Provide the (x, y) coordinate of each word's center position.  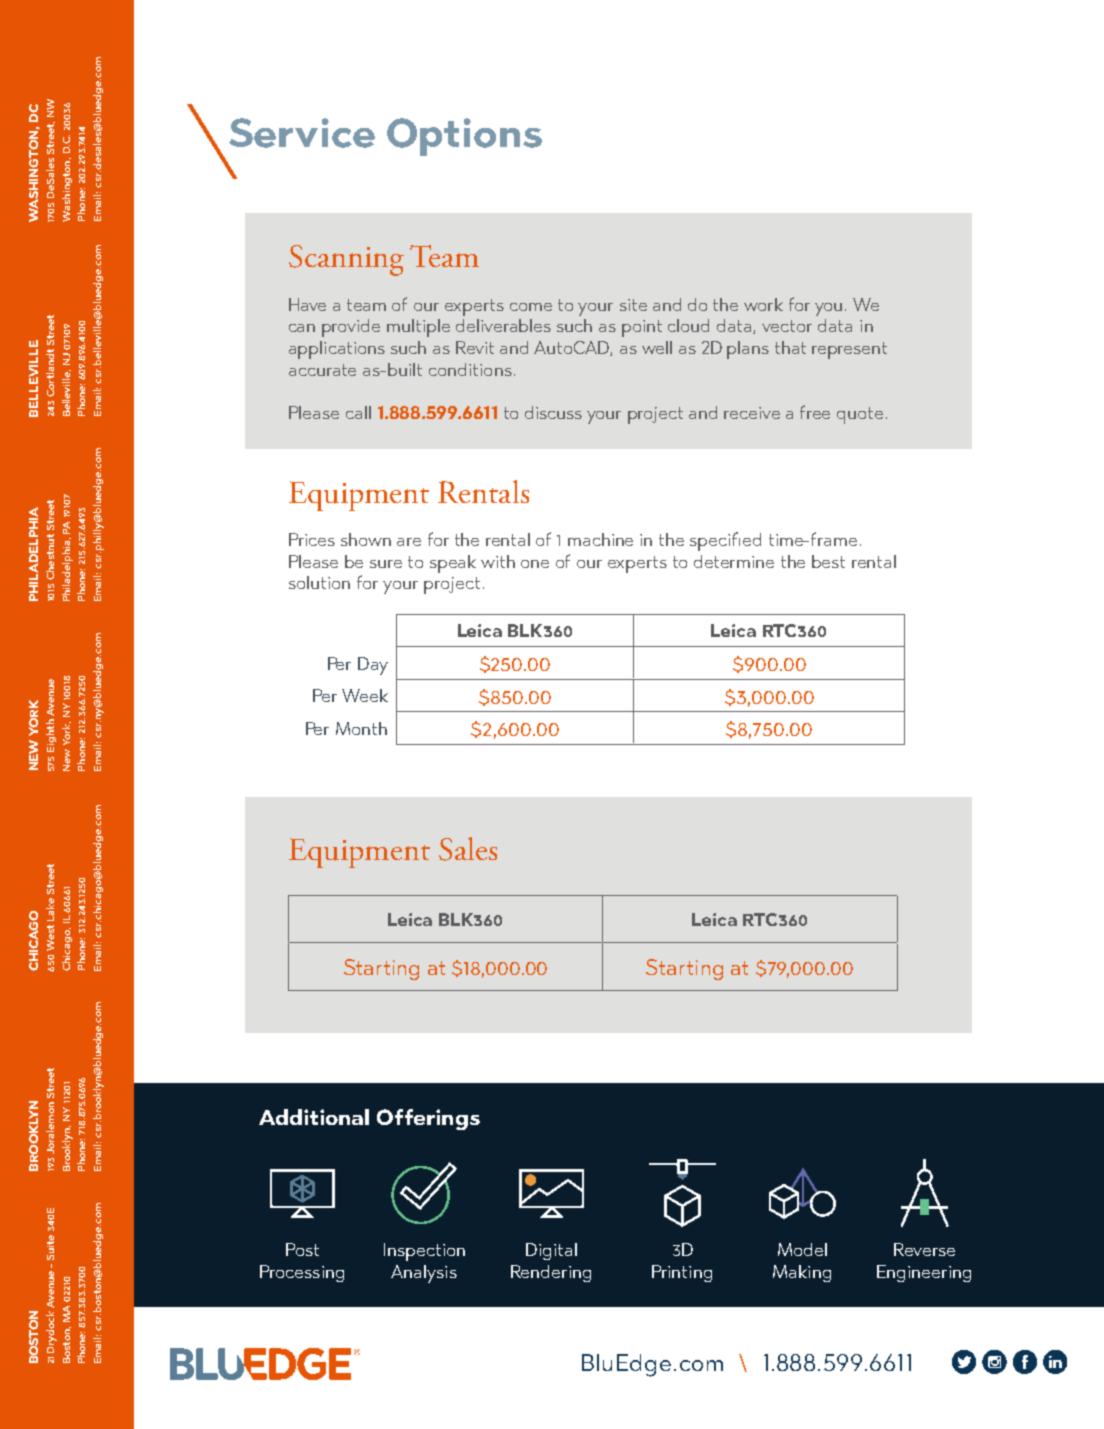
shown (366, 539)
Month (361, 728)
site (633, 305)
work (763, 304)
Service (302, 133)
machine (600, 539)
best (828, 561)
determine (734, 561)
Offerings (428, 1119)
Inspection (424, 1252)
